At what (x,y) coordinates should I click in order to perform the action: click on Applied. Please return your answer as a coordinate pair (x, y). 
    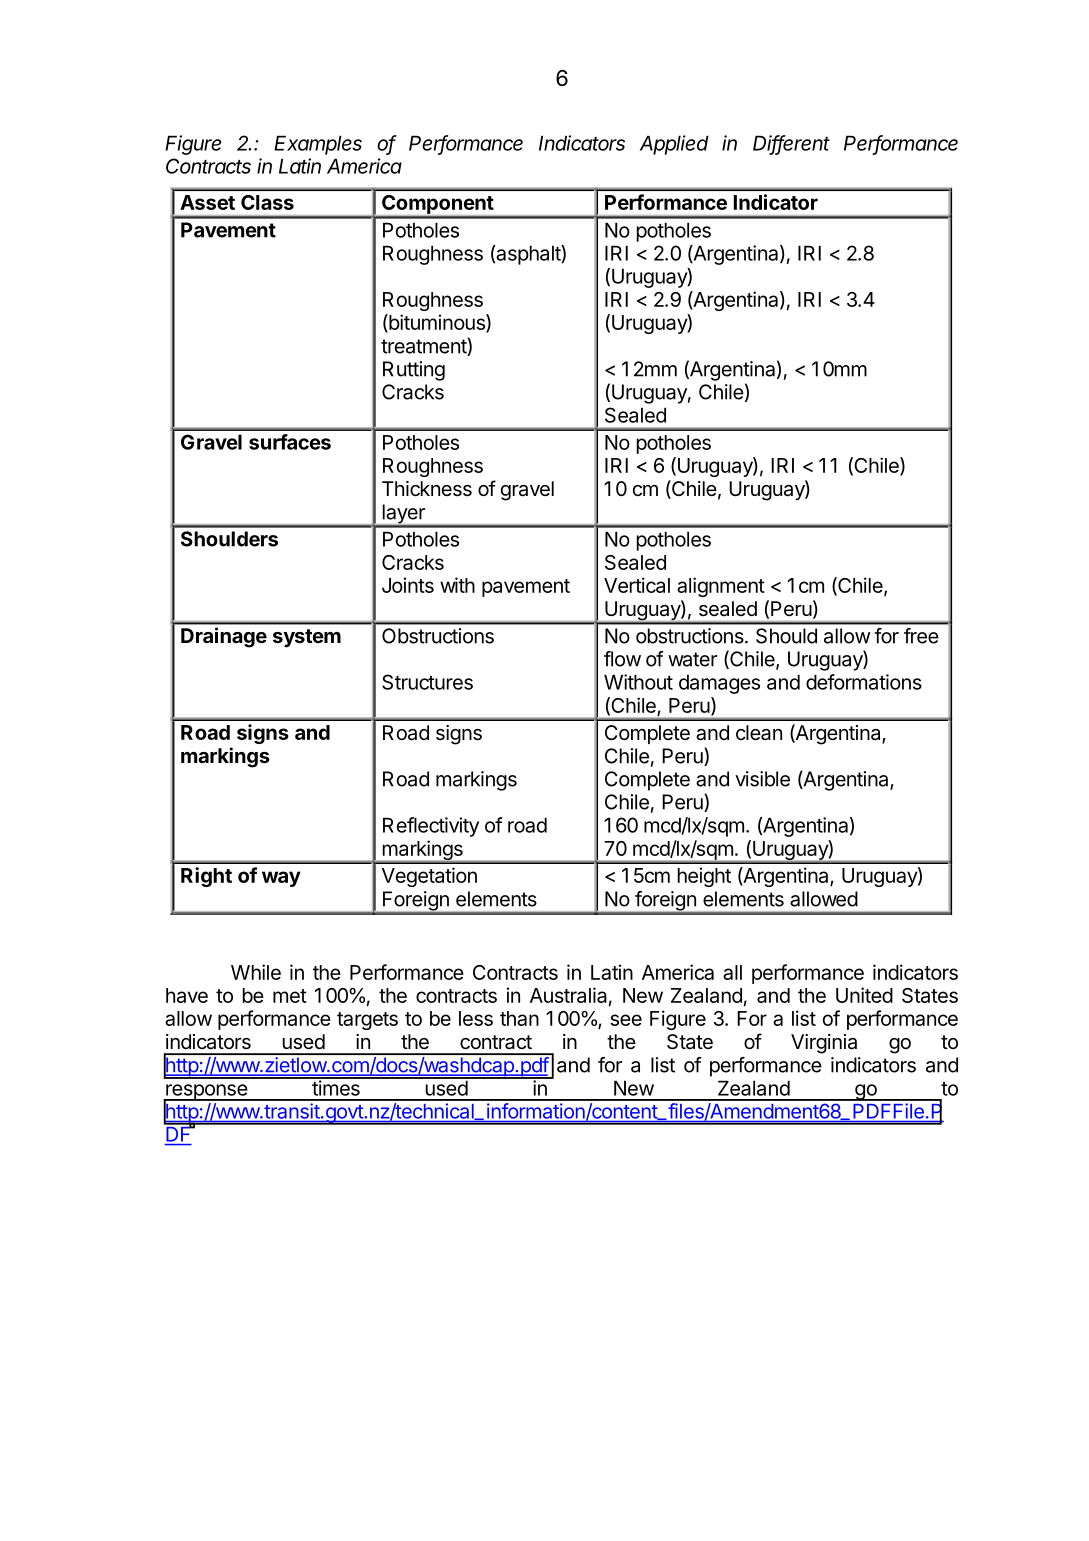
    Looking at the image, I should click on (674, 145).
